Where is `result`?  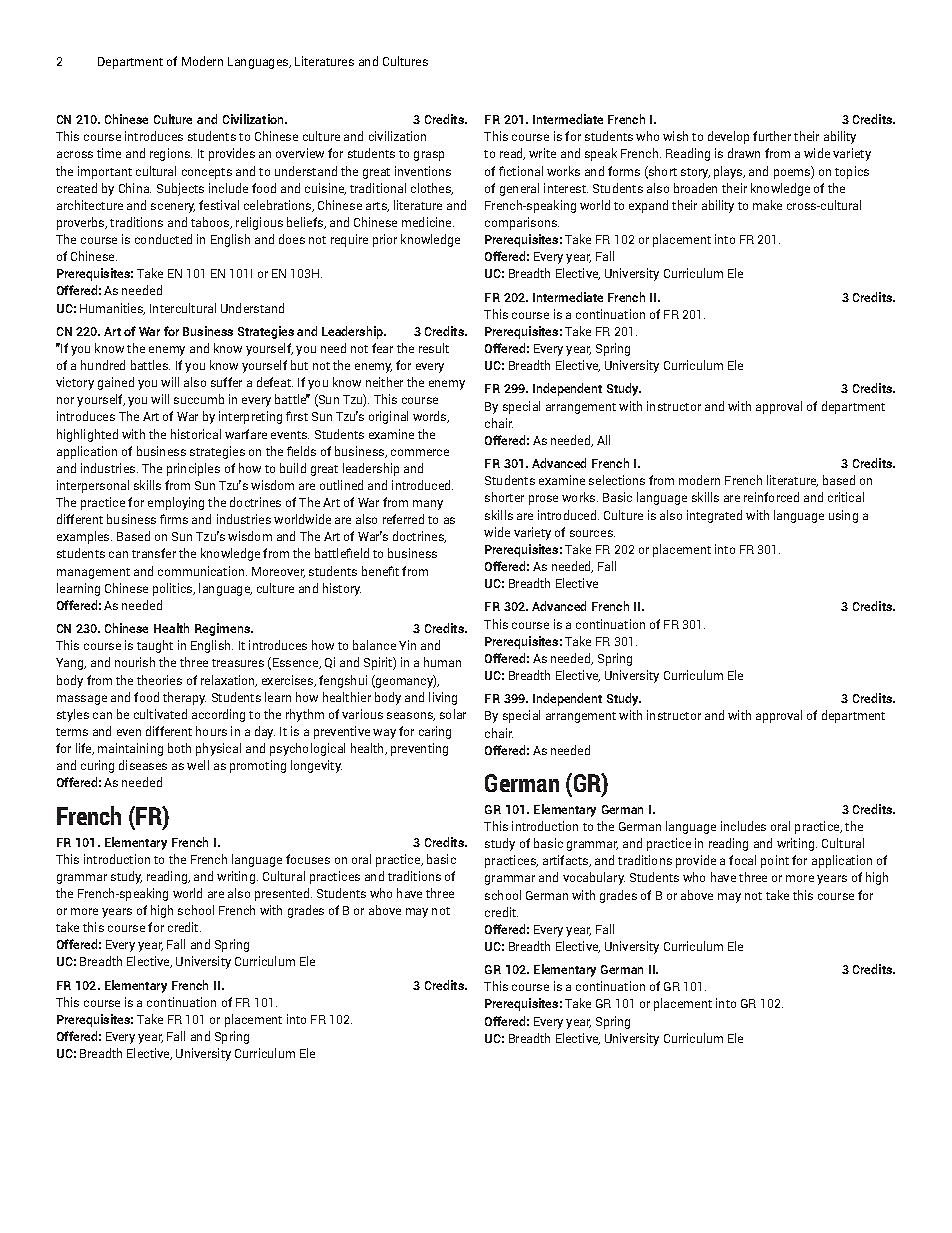 result is located at coordinates (434, 348).
